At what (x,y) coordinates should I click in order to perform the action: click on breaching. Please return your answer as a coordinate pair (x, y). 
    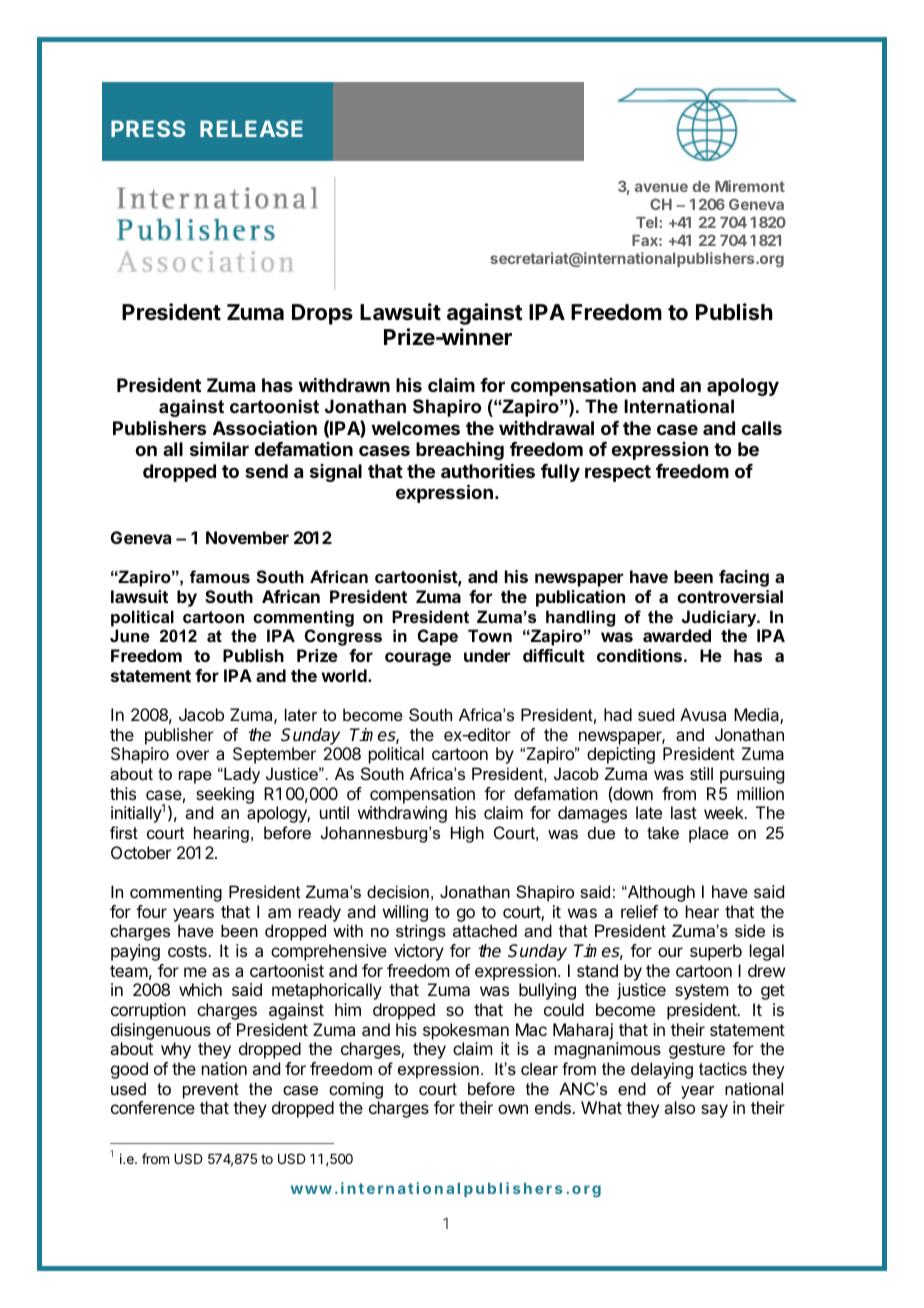
    Looking at the image, I should click on (460, 451).
